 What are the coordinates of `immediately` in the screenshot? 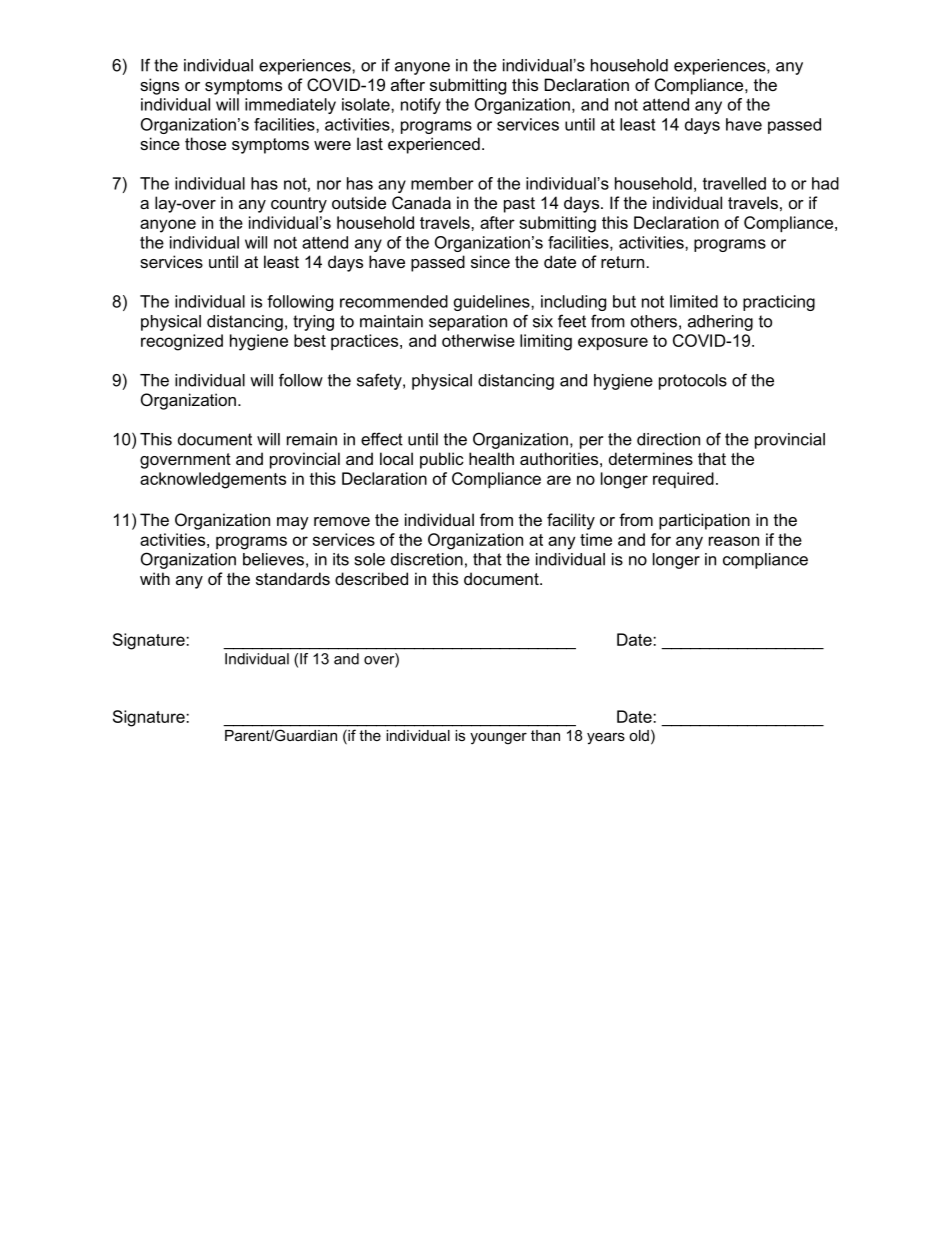 It's located at (290, 106).
